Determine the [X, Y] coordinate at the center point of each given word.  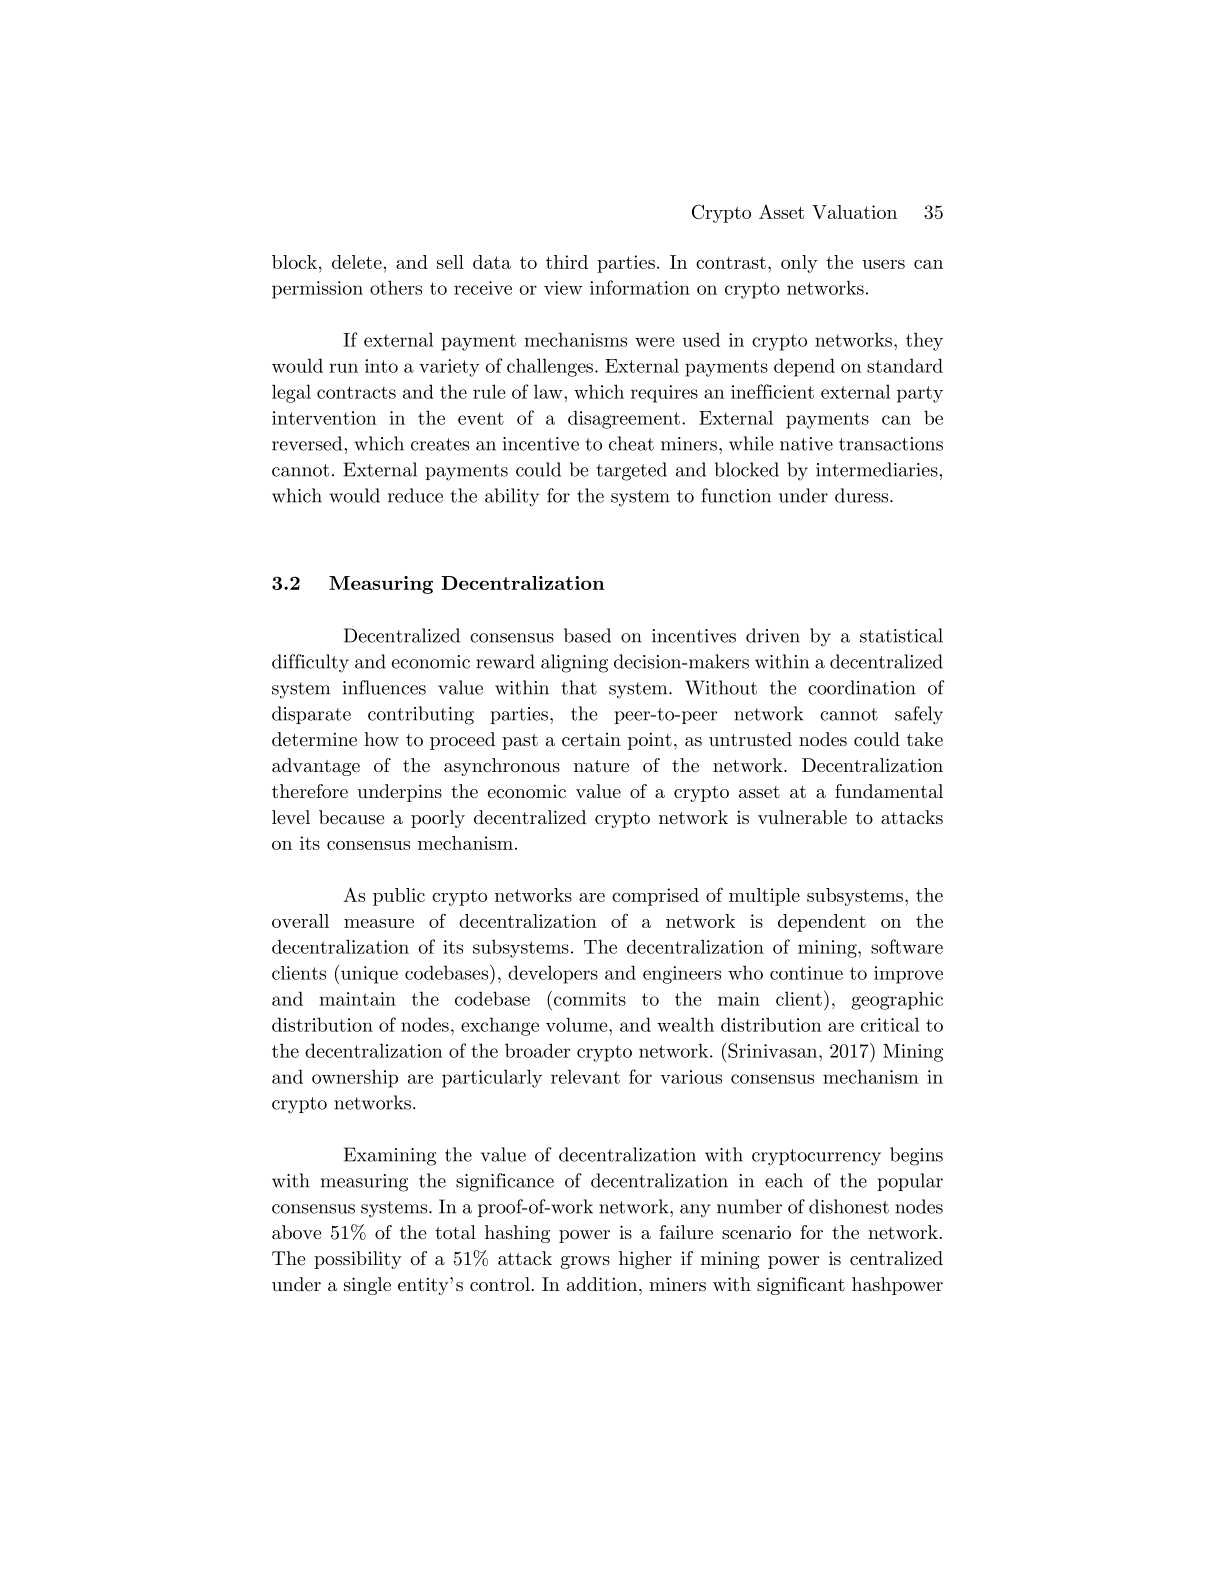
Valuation [854, 212]
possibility [358, 1260]
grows [585, 1262]
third [567, 262]
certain [591, 739]
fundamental [889, 791]
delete [358, 262]
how [381, 739]
